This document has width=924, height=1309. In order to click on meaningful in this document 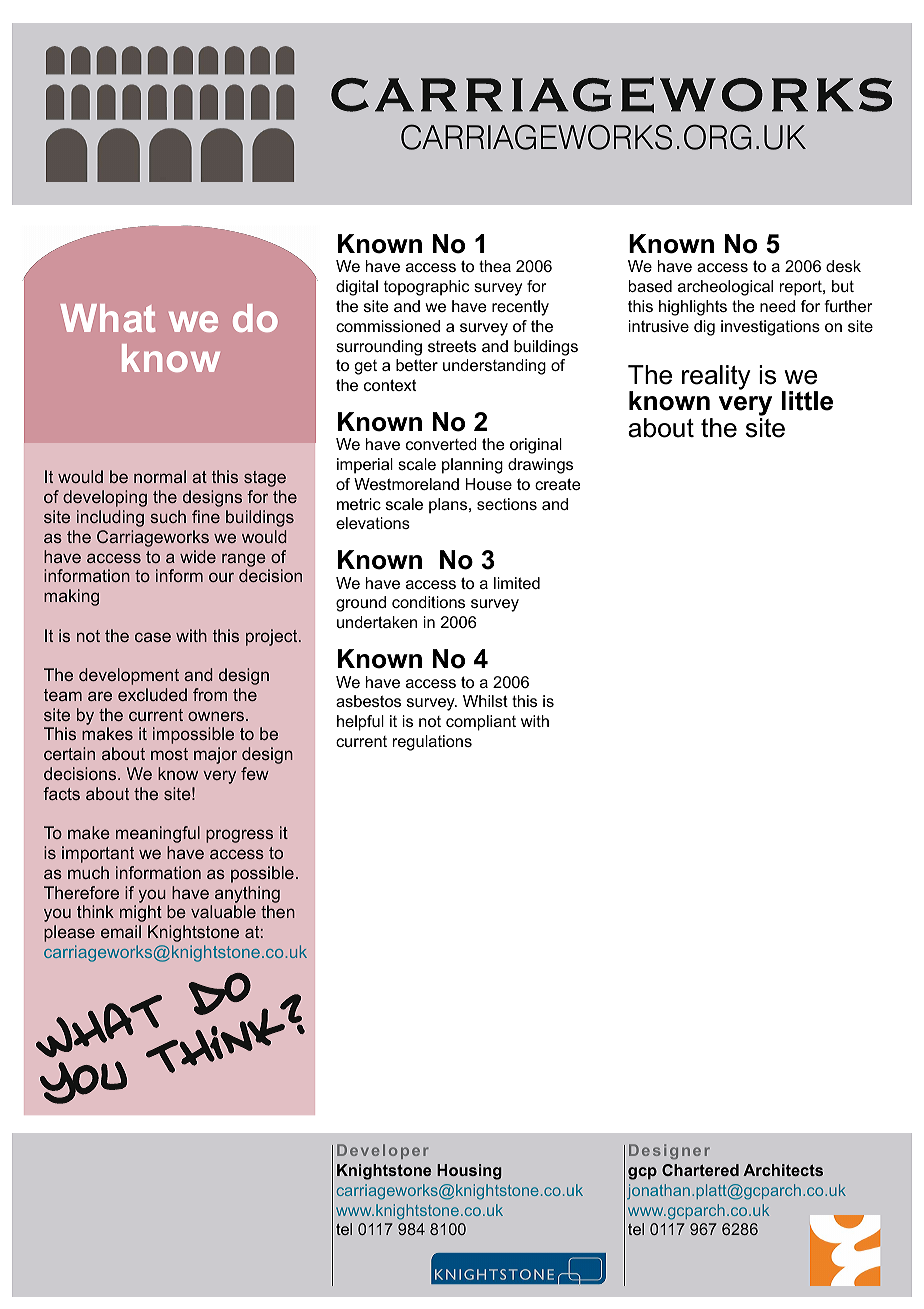, I will do `click(158, 834)`.
